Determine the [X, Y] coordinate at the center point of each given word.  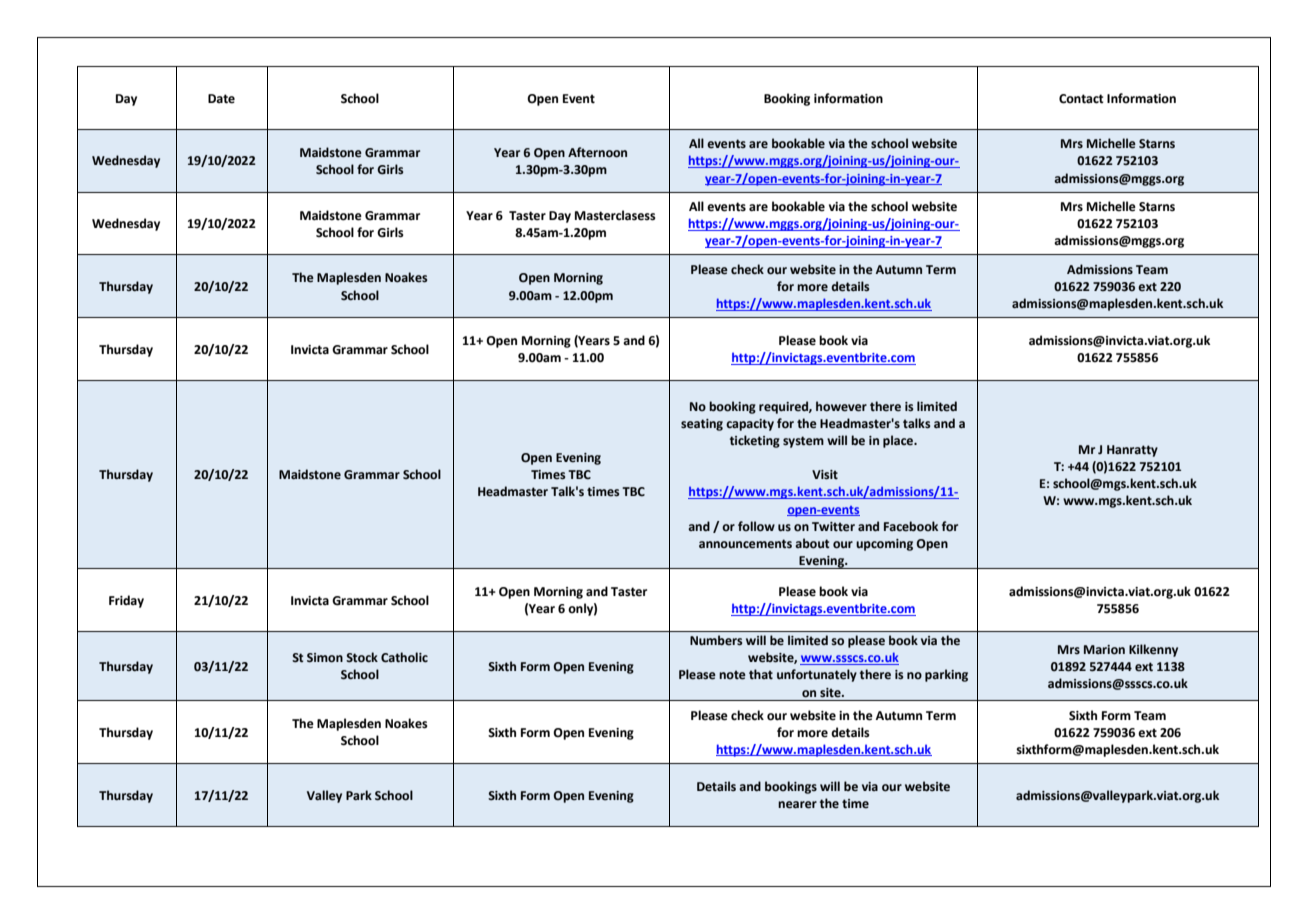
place [899, 441]
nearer [797, 805]
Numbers [716, 640]
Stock [362, 657]
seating [702, 425]
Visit [825, 475]
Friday [126, 601]
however [841, 406]
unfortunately [817, 675]
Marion [1104, 650]
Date [221, 99]
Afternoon [597, 152]
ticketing [755, 441]
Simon [325, 658]
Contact [1081, 99]
